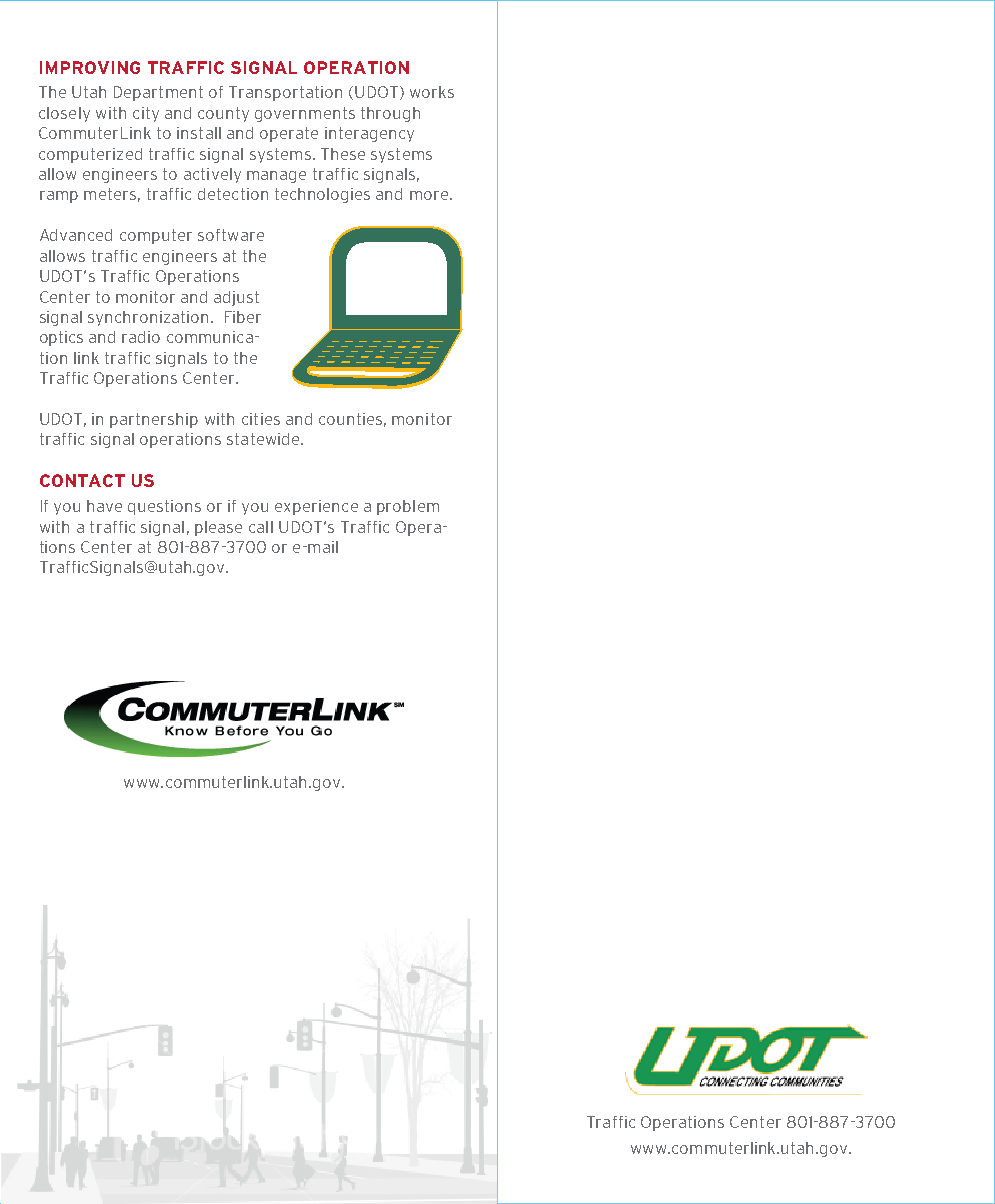 The height and width of the screenshot is (1204, 995). Describe the element at coordinates (223, 114) in the screenshot. I see `county` at that location.
